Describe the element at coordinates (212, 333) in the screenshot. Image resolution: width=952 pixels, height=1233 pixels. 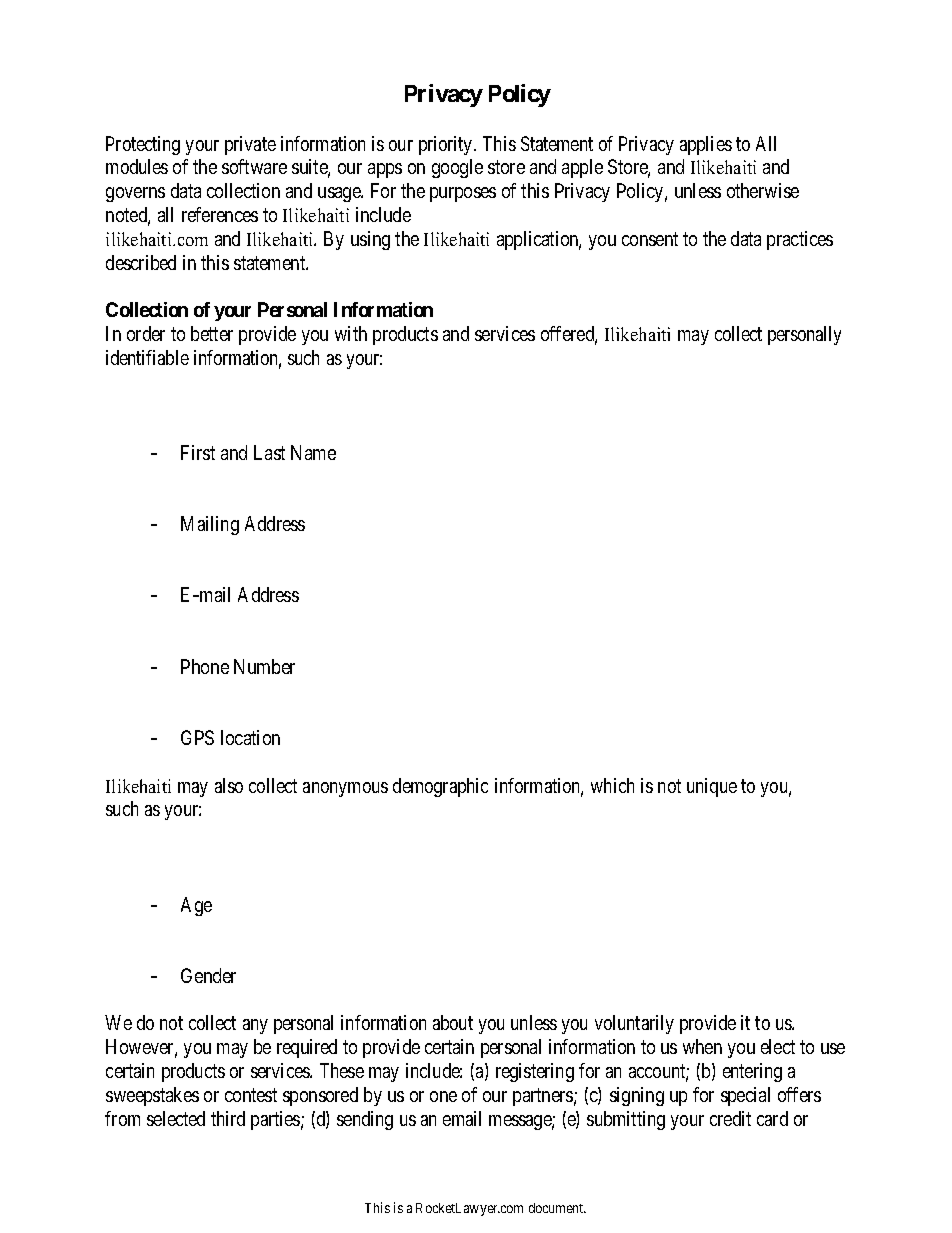
I see `better` at that location.
